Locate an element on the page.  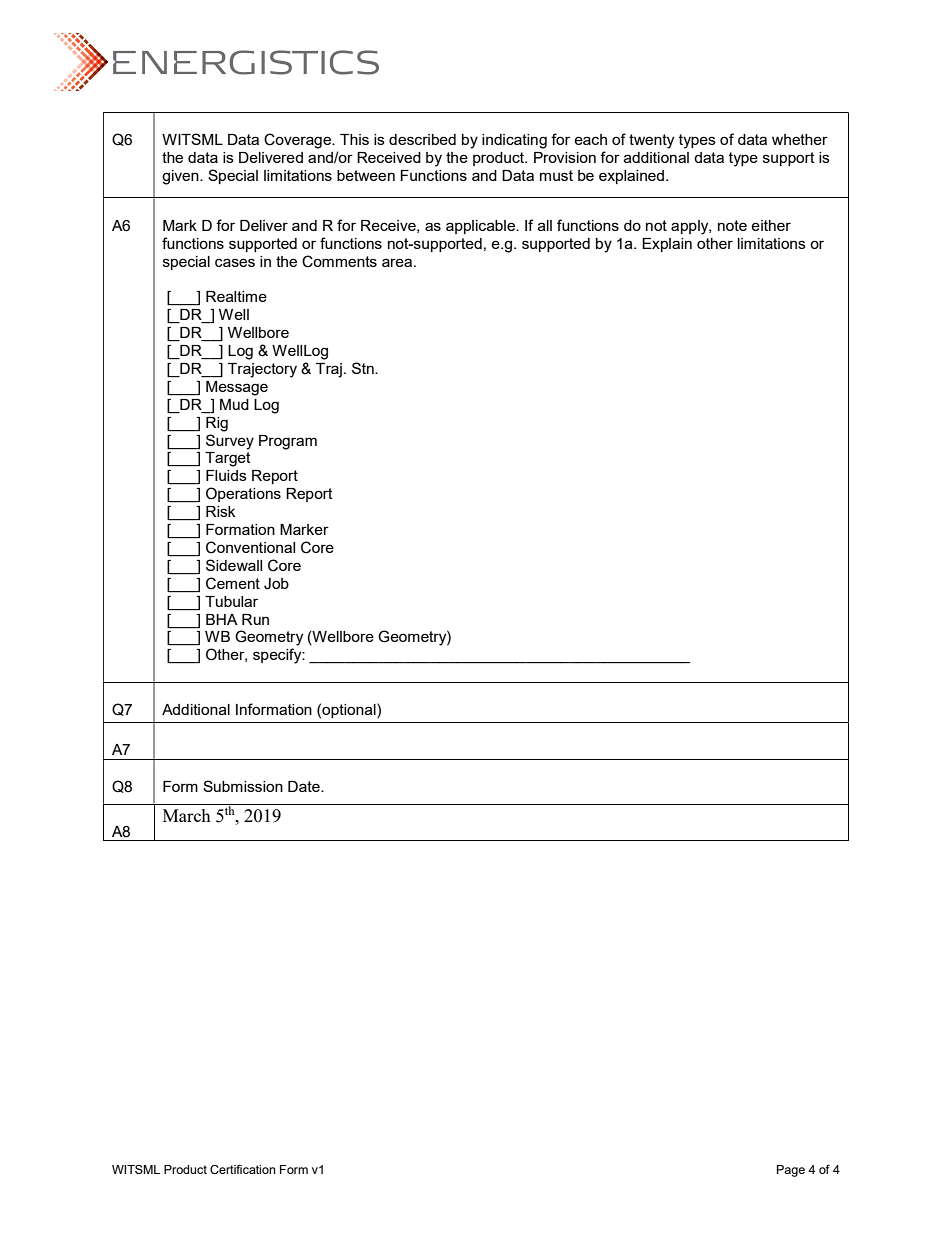
Job is located at coordinates (276, 584).
